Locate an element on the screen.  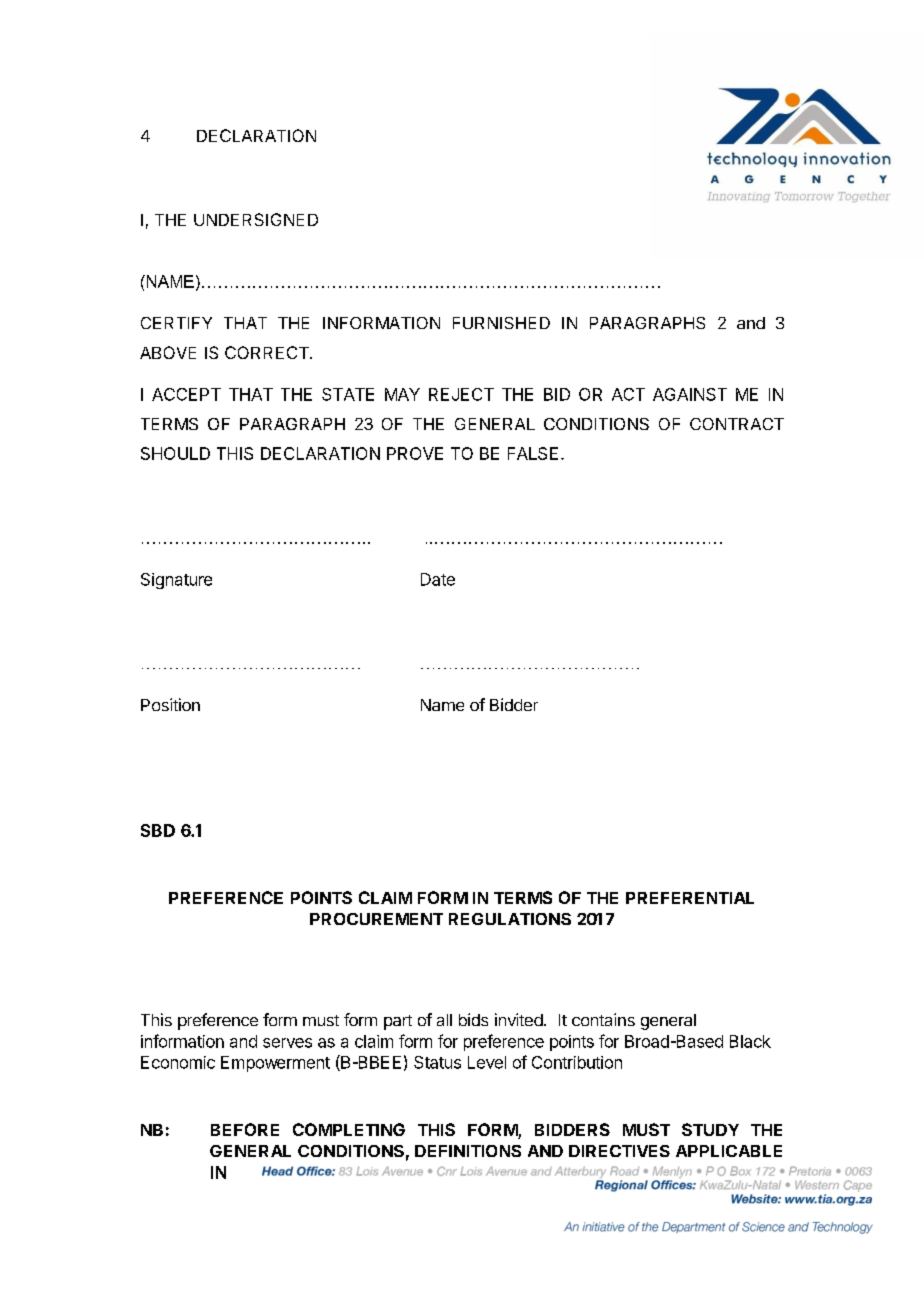
PREFERENTIAL is located at coordinates (690, 898).
